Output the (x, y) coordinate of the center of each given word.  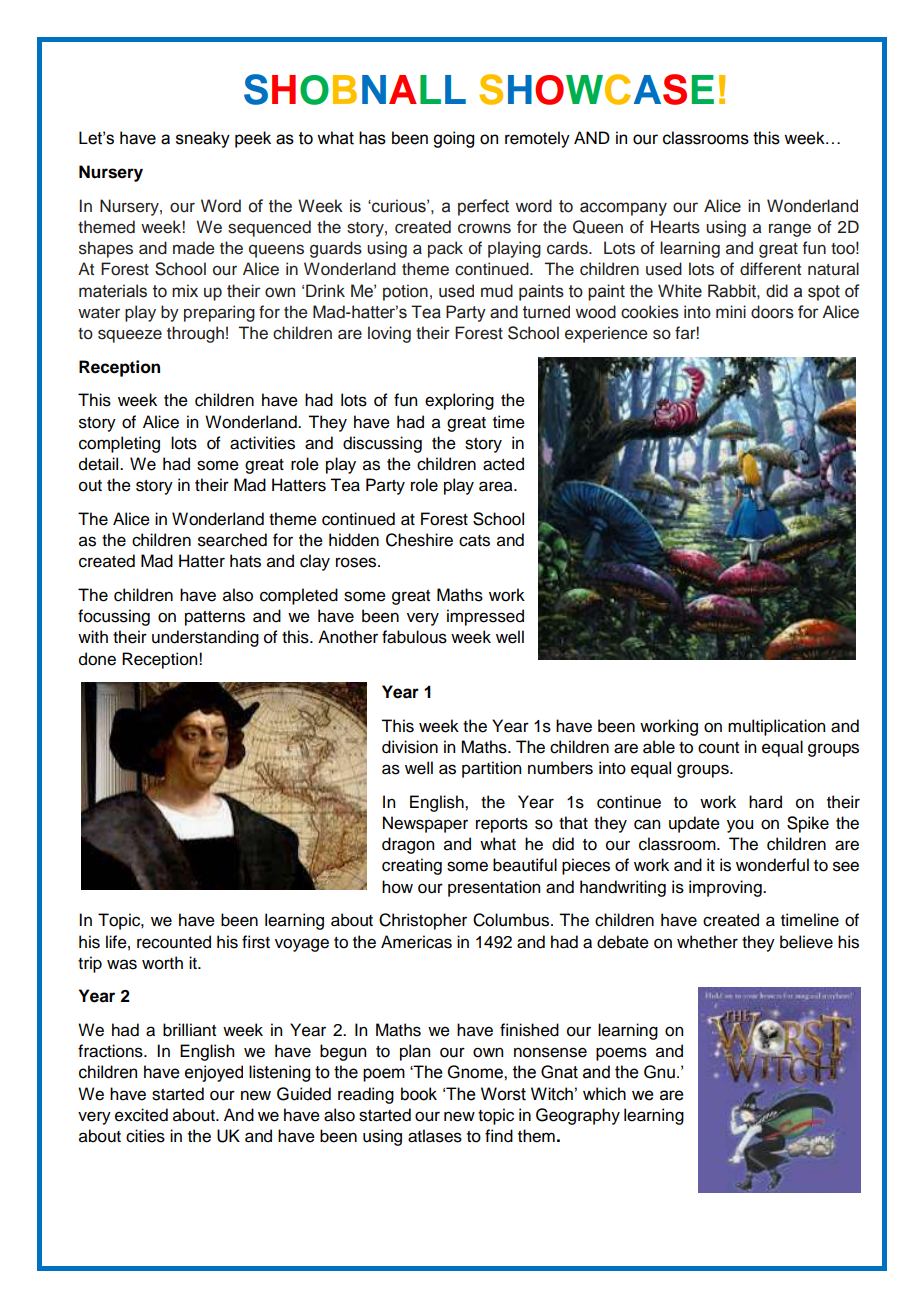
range (790, 230)
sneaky (203, 139)
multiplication (776, 727)
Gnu (659, 1072)
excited (141, 1115)
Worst (503, 1094)
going (453, 139)
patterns (215, 618)
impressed (485, 617)
